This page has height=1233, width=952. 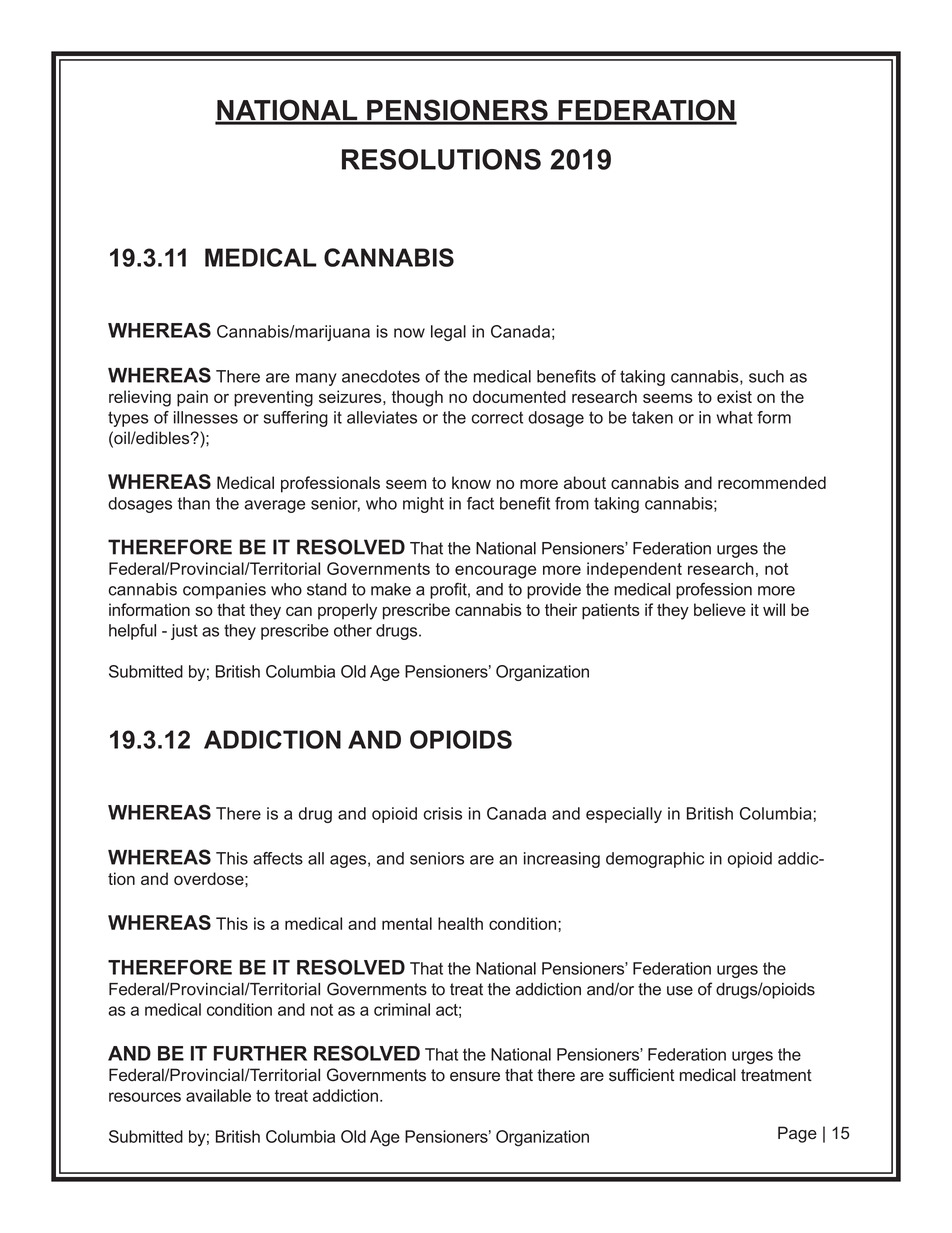 I want to click on available, so click(x=218, y=1095).
